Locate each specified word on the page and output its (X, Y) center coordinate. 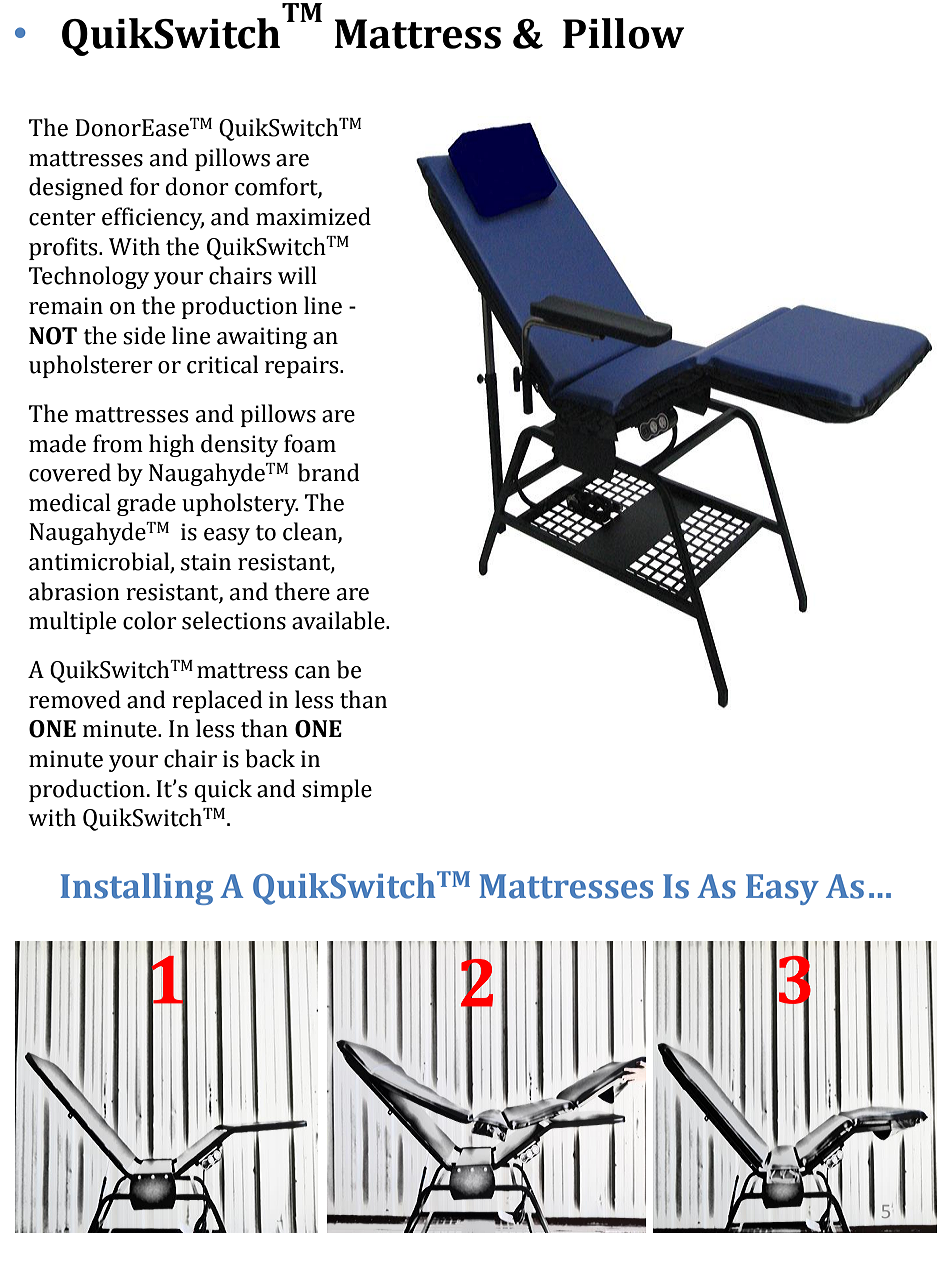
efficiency (153, 218)
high (171, 445)
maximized (313, 216)
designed (76, 188)
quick (223, 790)
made (57, 443)
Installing (137, 889)
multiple (72, 622)
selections (234, 620)
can (312, 672)
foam (310, 443)
